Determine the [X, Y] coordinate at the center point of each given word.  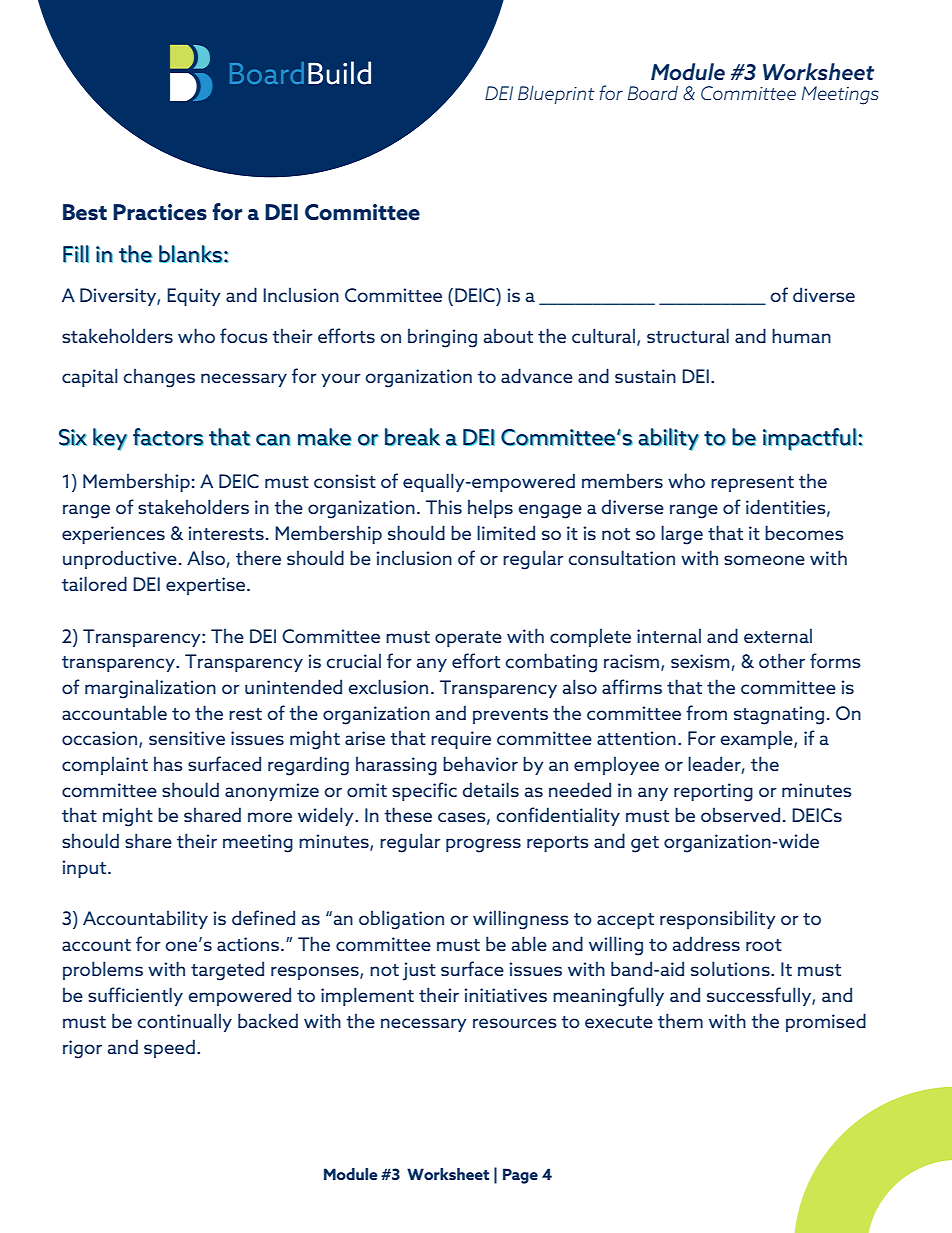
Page [520, 1176]
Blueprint [556, 95]
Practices [160, 212]
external [778, 635]
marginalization [150, 689]
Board [653, 92]
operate [468, 639]
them [680, 1020]
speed [169, 1048]
